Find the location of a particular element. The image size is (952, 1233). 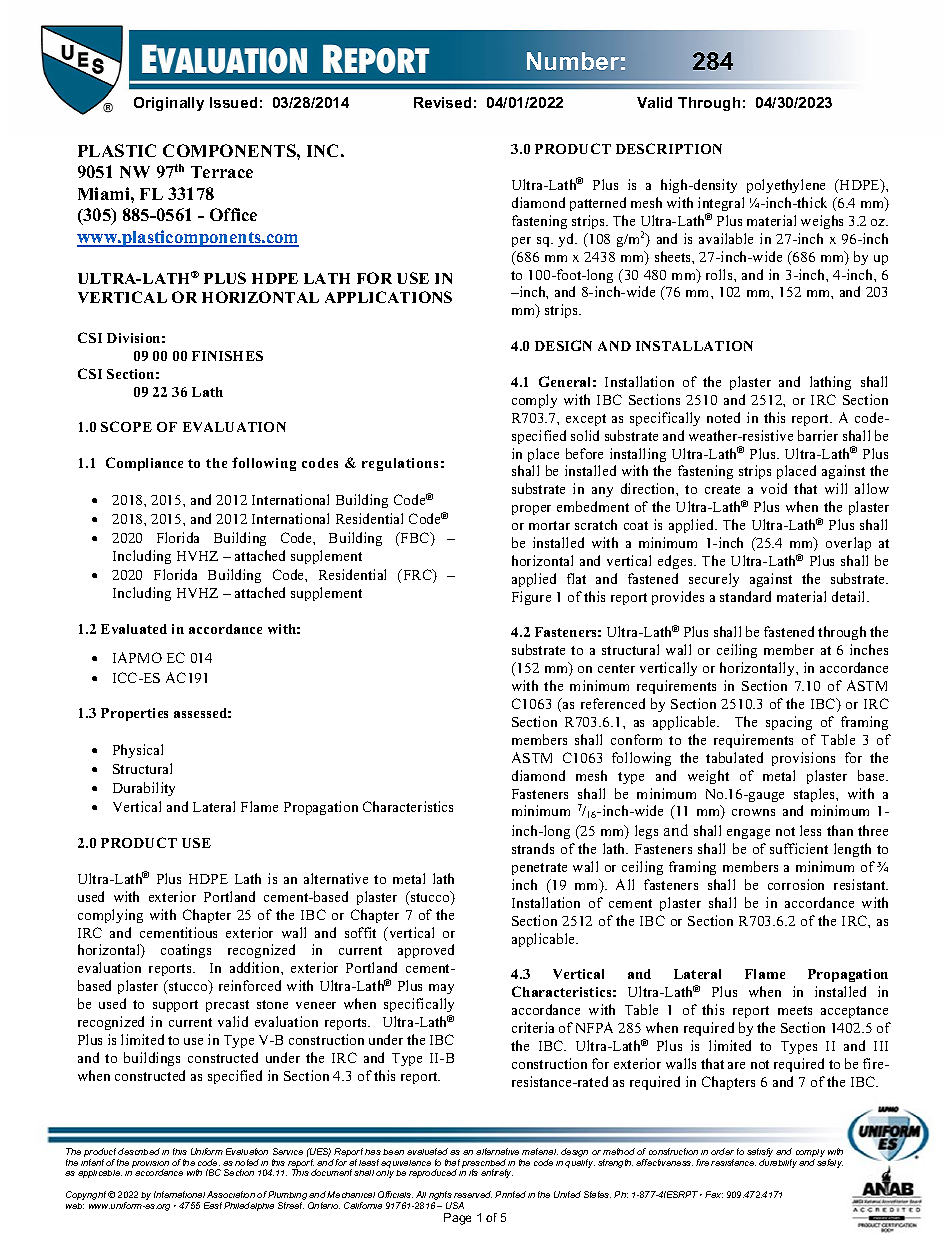

Originally is located at coordinates (169, 104).
